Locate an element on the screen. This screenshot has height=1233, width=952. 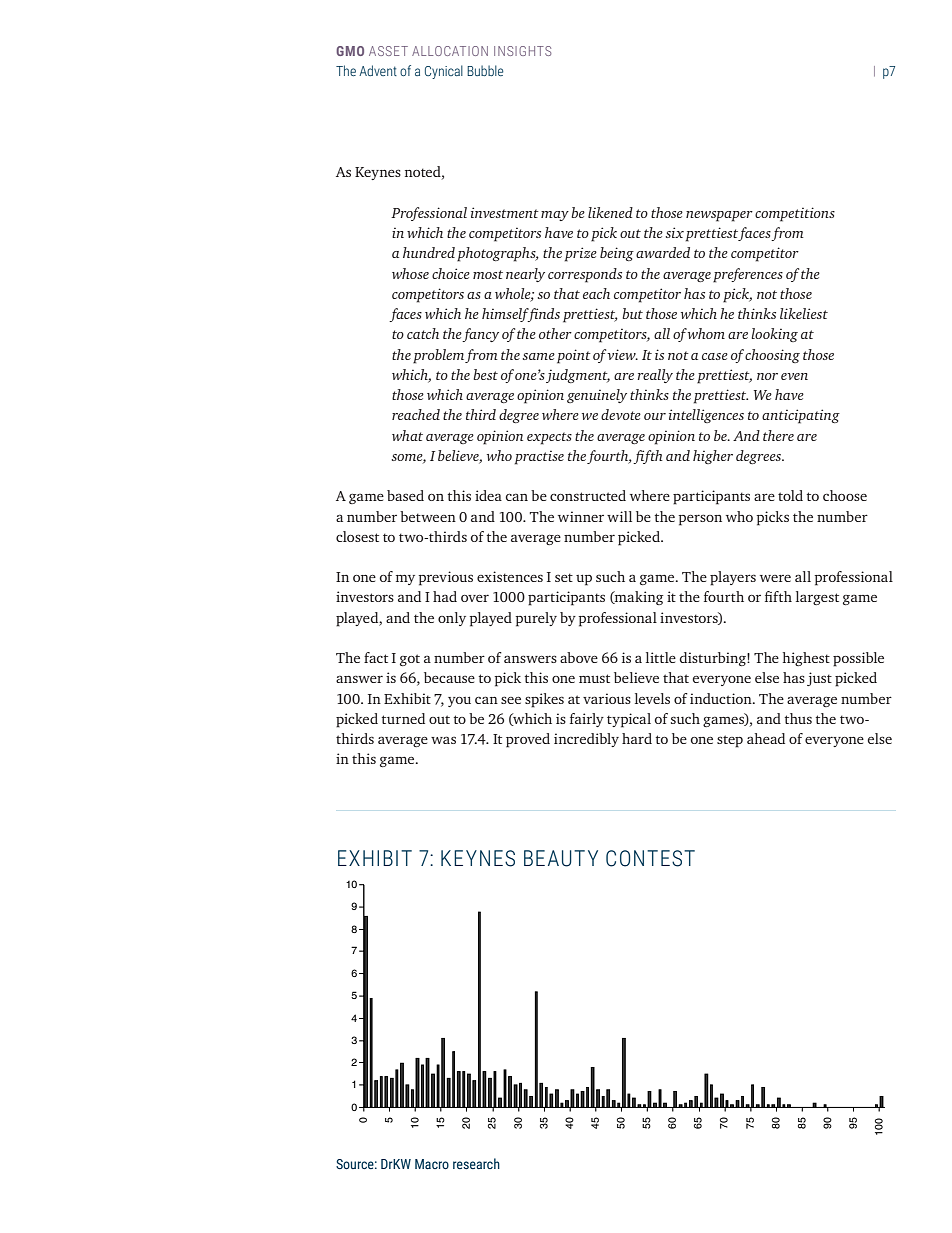
ahead is located at coordinates (766, 738).
